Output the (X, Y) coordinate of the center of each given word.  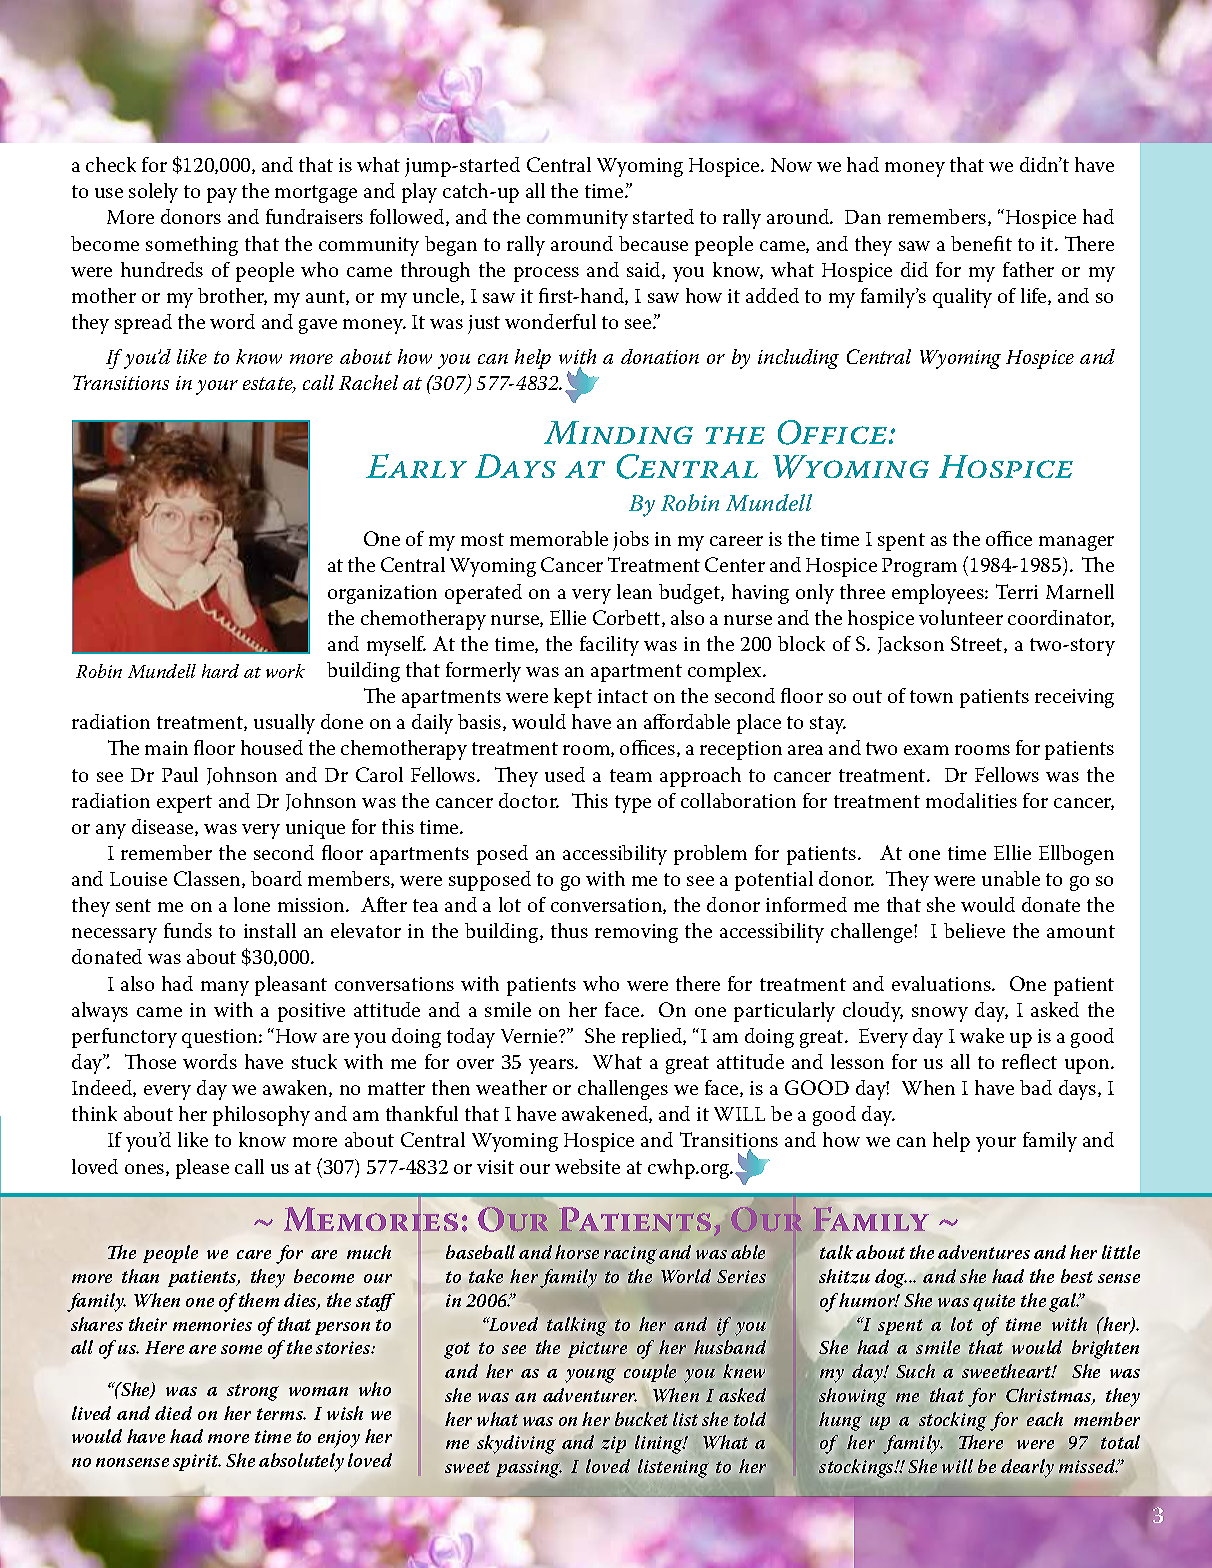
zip (613, 1444)
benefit (981, 243)
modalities (971, 800)
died (173, 1413)
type (633, 804)
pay (222, 195)
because (653, 243)
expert (184, 804)
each (1045, 1419)
